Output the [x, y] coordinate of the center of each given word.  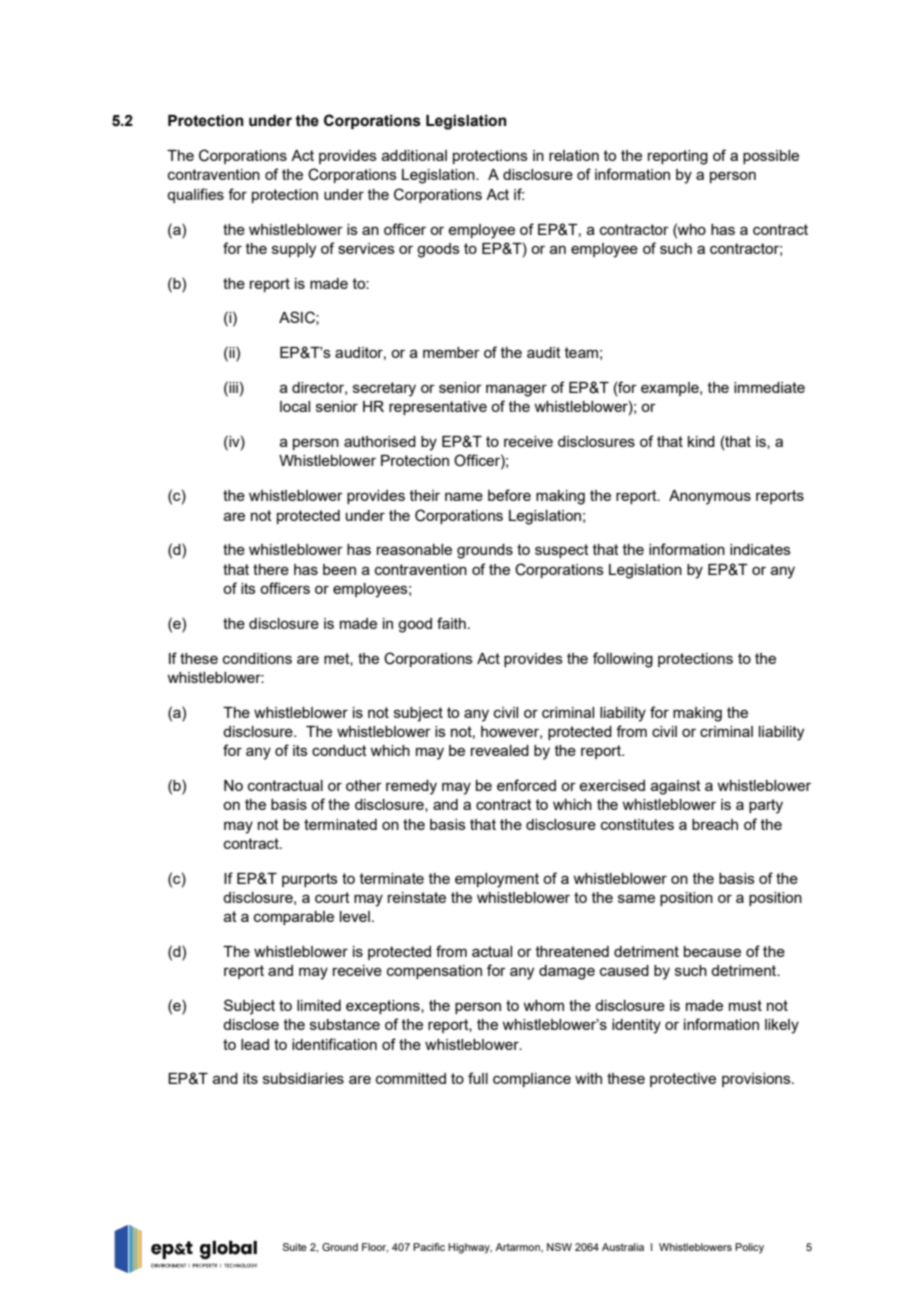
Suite [295, 1247]
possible [771, 157]
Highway [470, 1248]
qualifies [195, 195]
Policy [749, 1248]
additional [414, 155]
